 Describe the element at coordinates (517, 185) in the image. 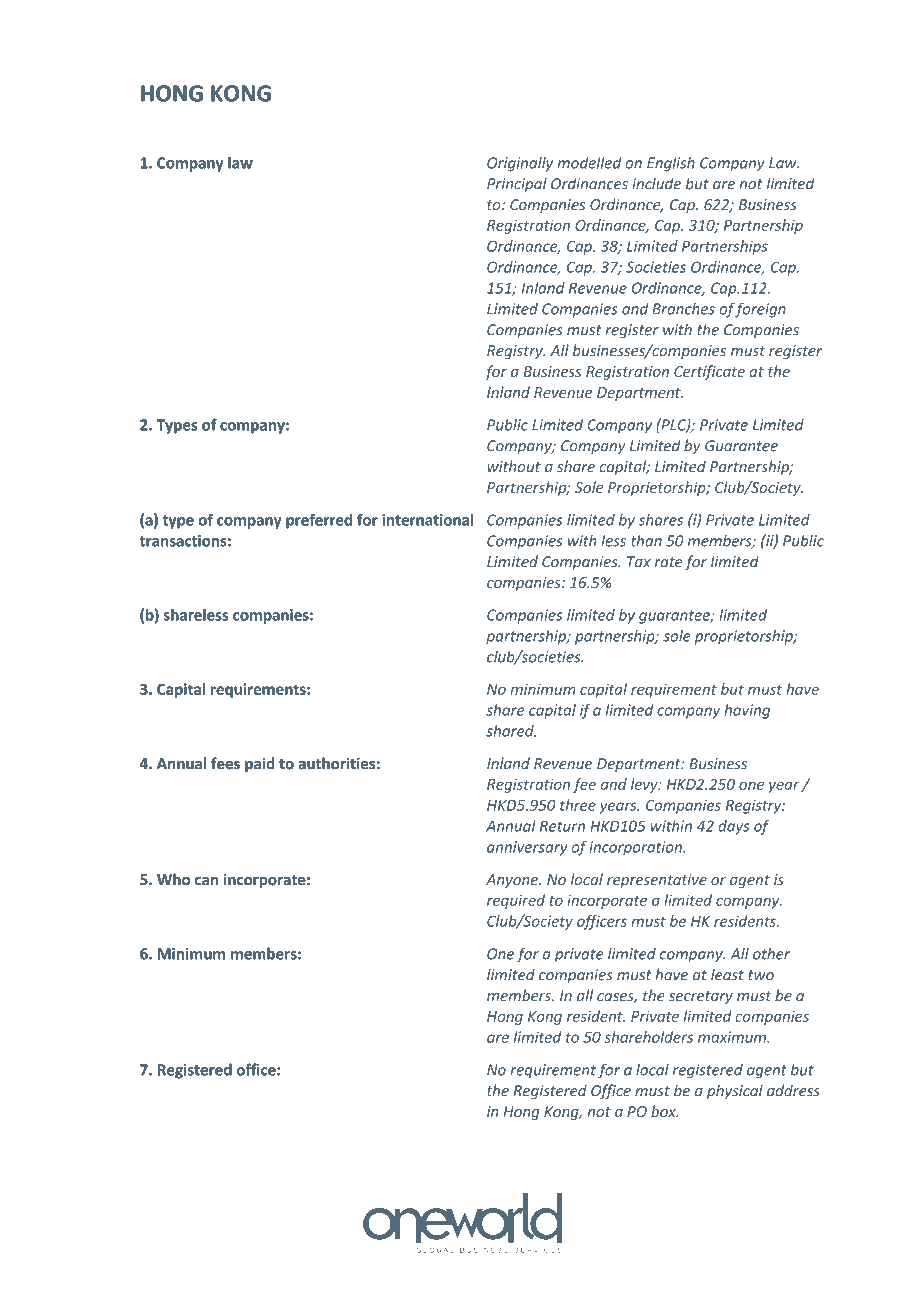

I see `Principal` at that location.
